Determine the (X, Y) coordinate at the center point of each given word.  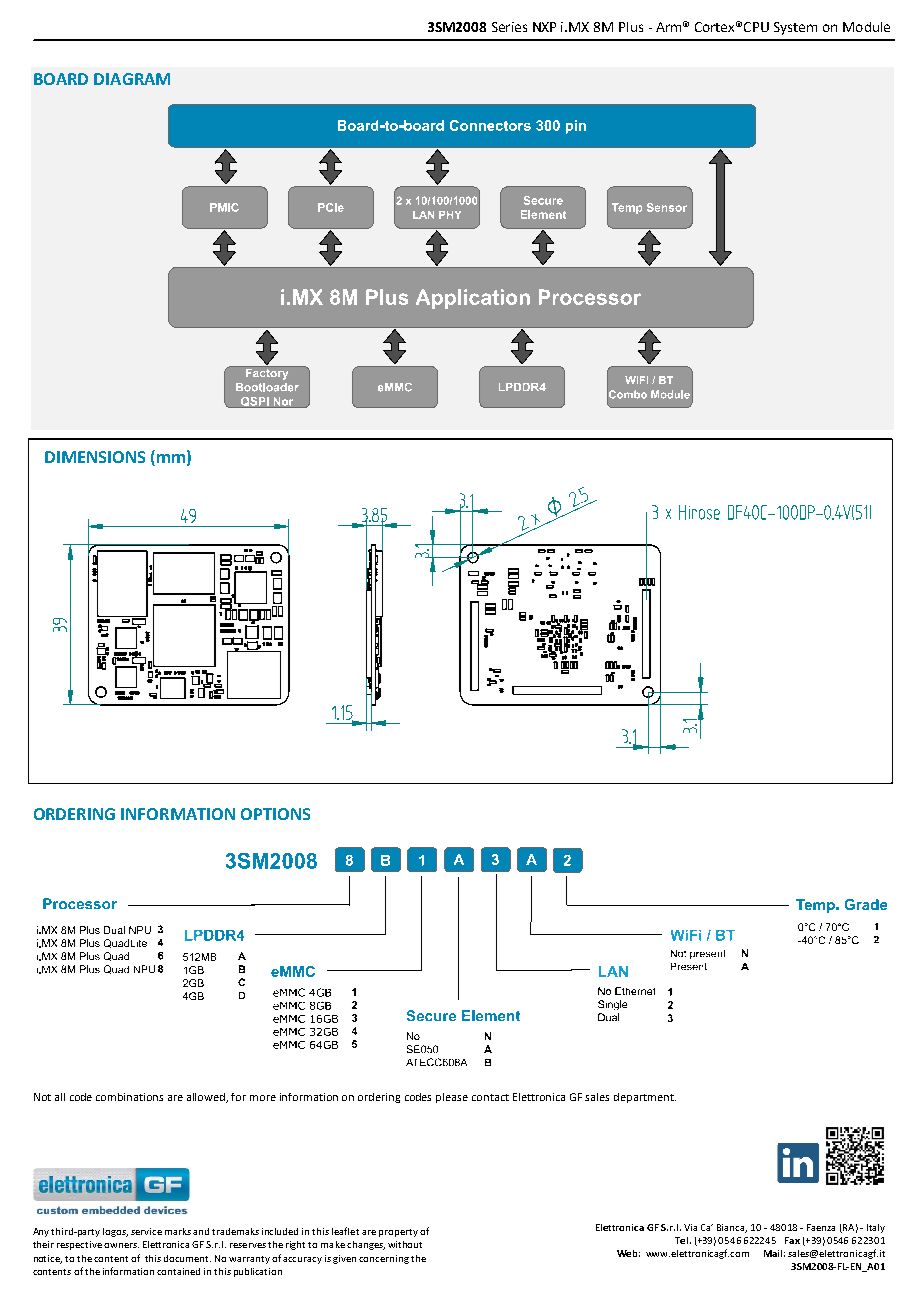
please (452, 1098)
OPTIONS (275, 814)
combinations (129, 1097)
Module (866, 27)
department (645, 1098)
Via (690, 1227)
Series (509, 27)
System (795, 28)
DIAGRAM (132, 79)
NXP (544, 27)
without (405, 1244)
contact (490, 1097)
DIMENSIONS (95, 457)
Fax (792, 1240)
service (146, 1231)
